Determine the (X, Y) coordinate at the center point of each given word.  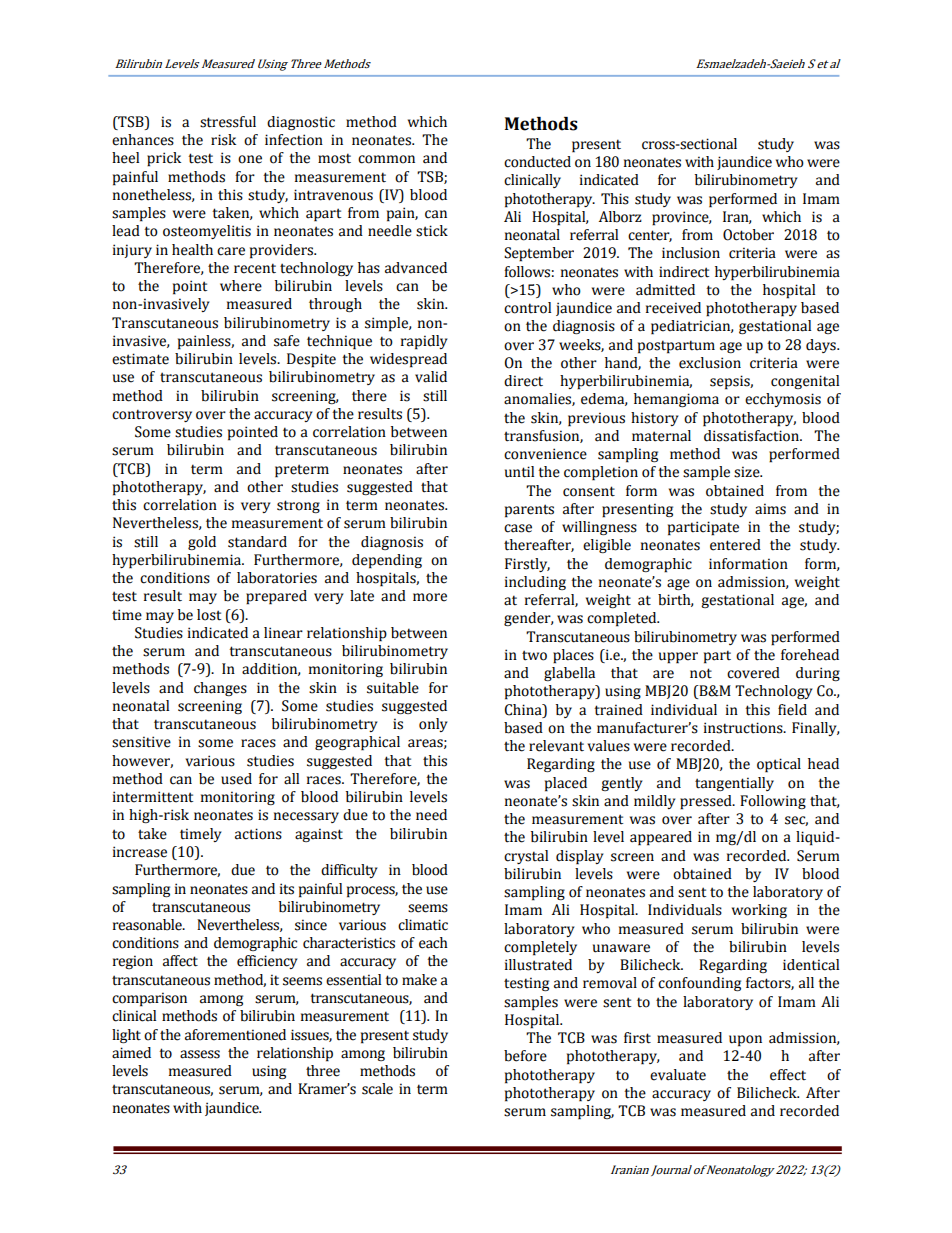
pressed (707, 802)
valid (431, 377)
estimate (140, 359)
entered (735, 545)
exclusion (710, 363)
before (525, 1056)
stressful (228, 122)
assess (200, 1054)
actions (258, 834)
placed (566, 784)
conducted (537, 162)
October (748, 235)
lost (209, 615)
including (535, 583)
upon (745, 1041)
